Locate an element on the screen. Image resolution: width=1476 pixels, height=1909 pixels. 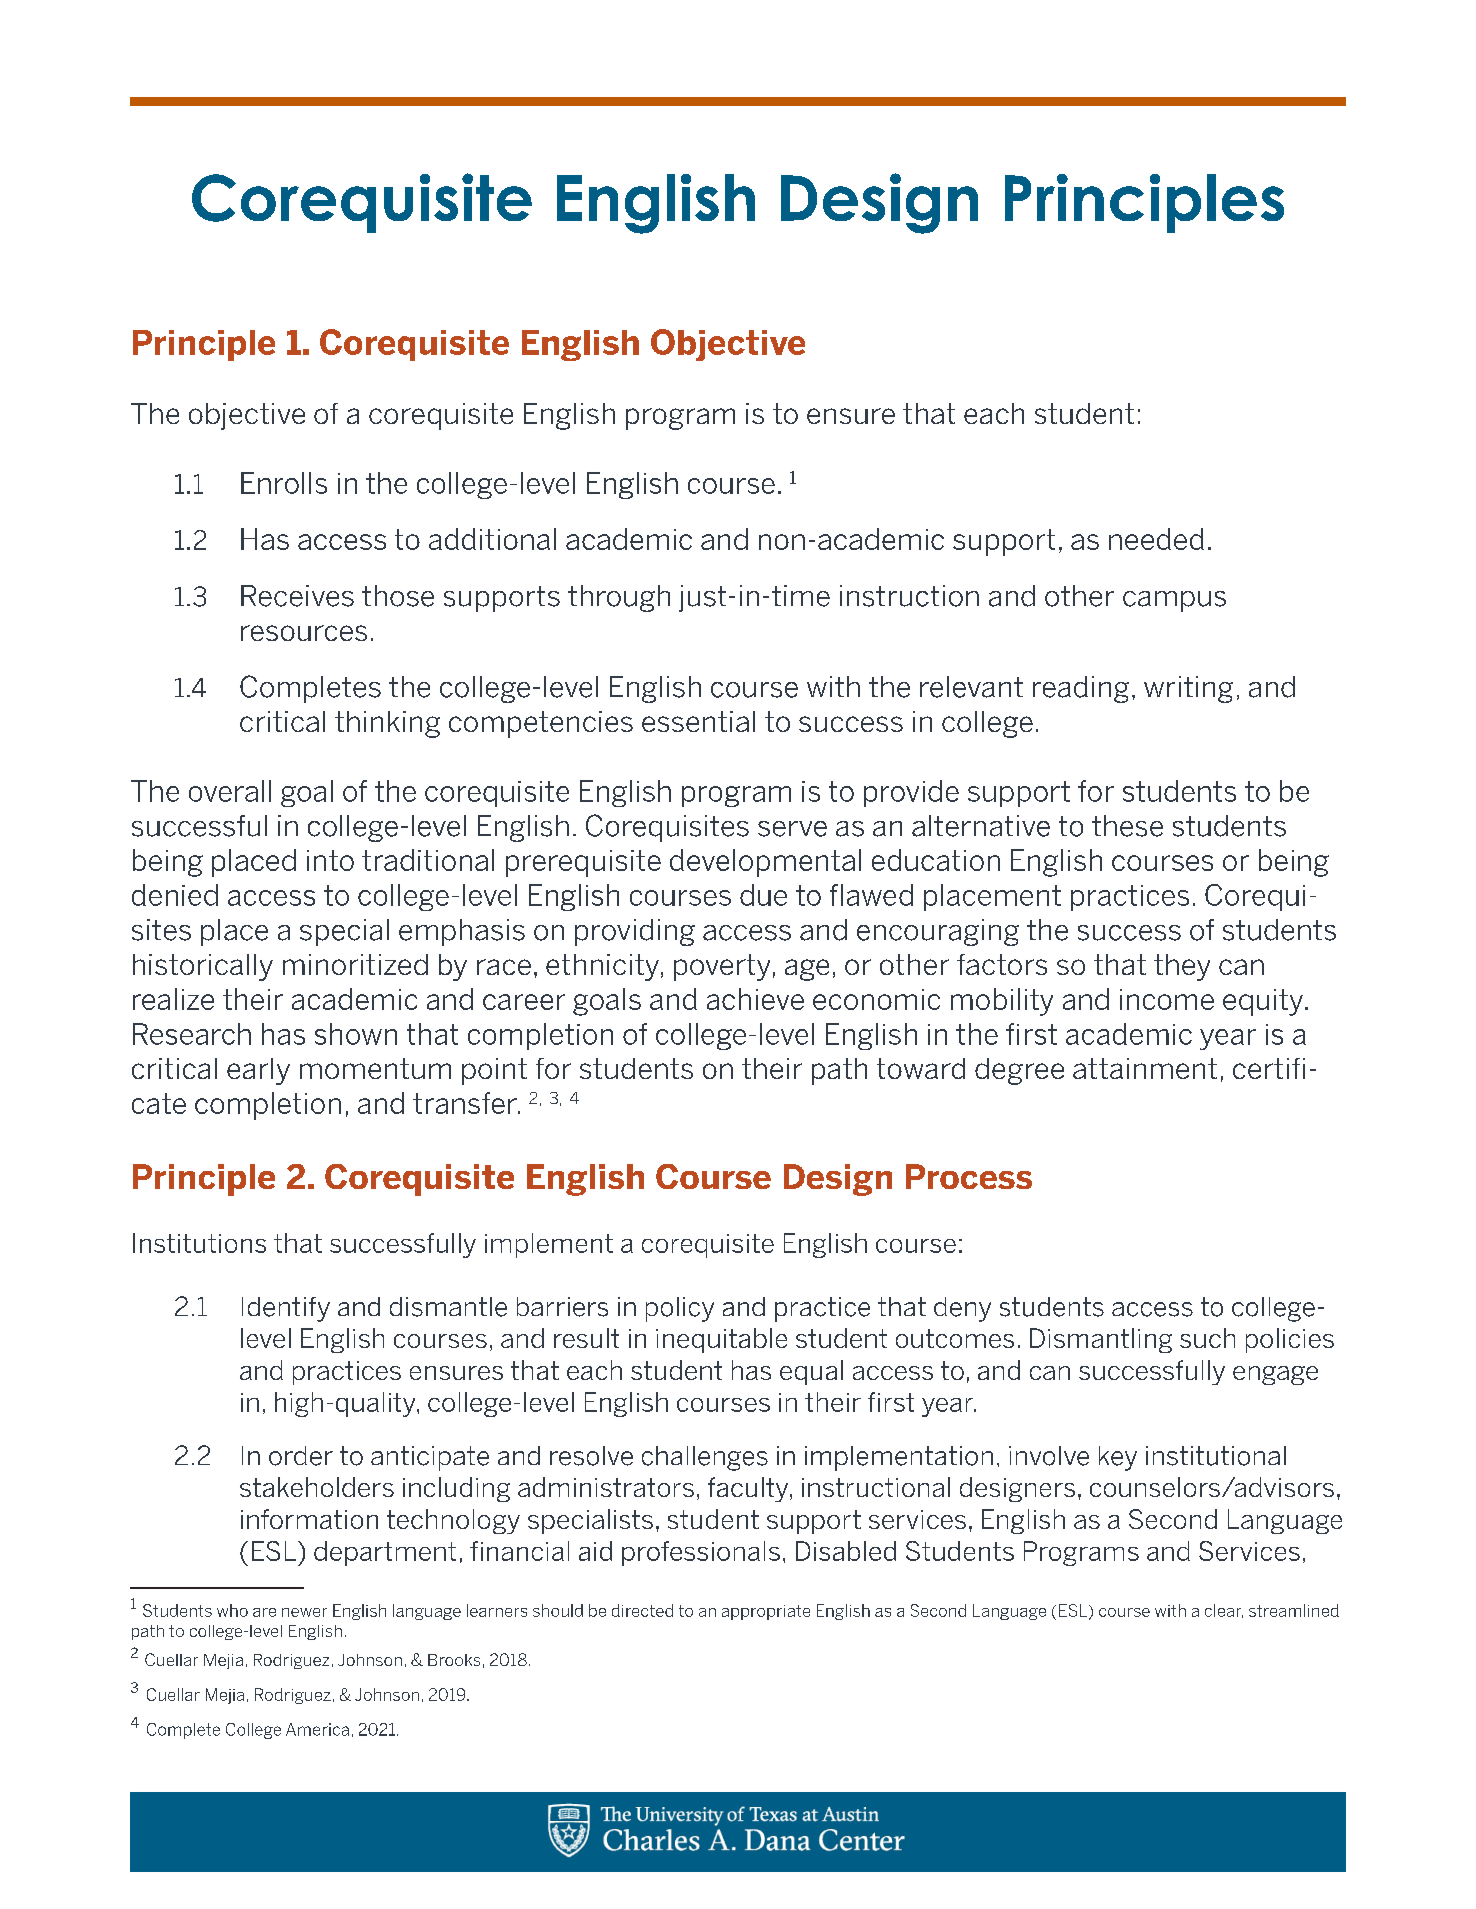
early is located at coordinates (258, 1071).
